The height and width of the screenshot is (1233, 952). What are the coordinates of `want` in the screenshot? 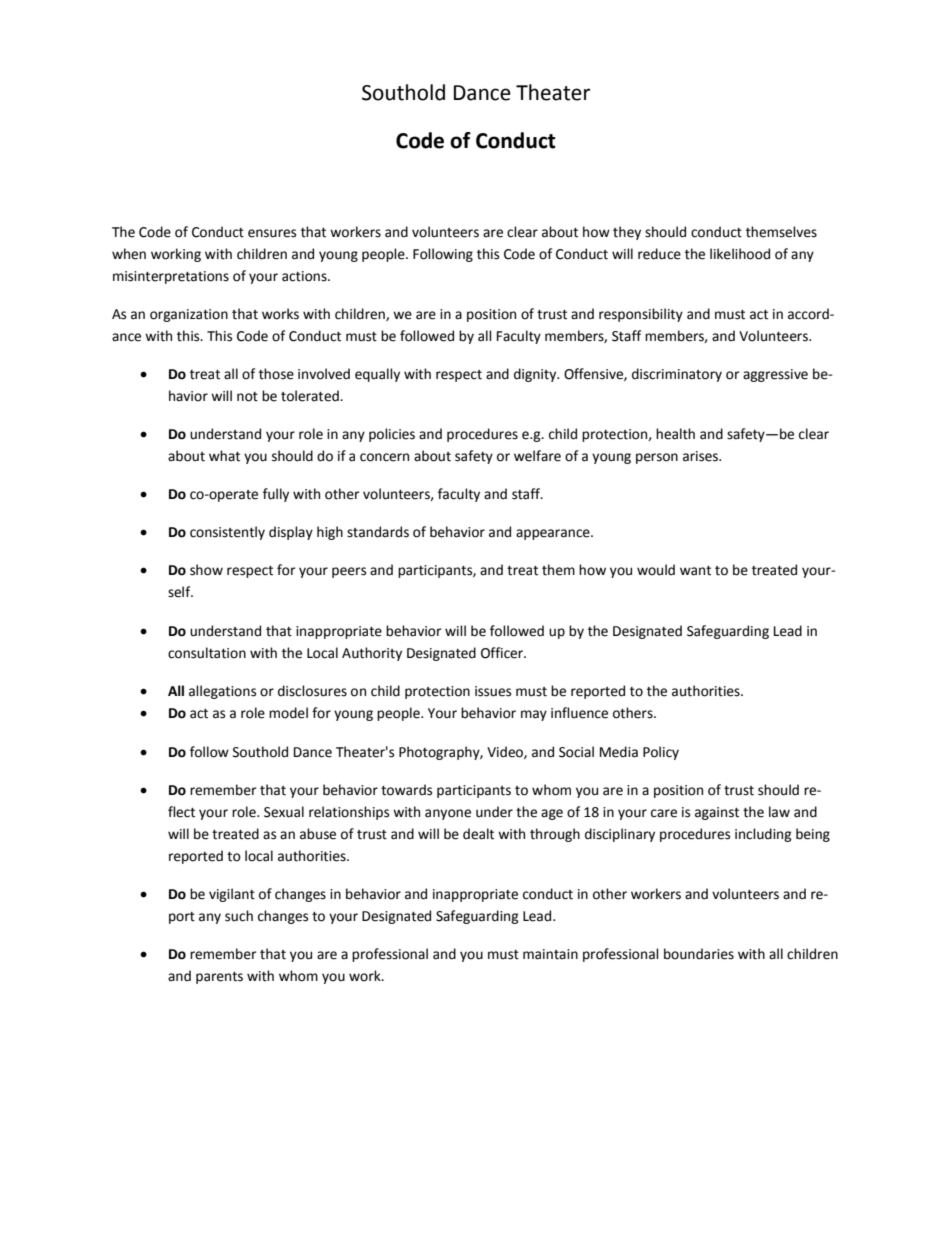 It's located at (695, 571).
